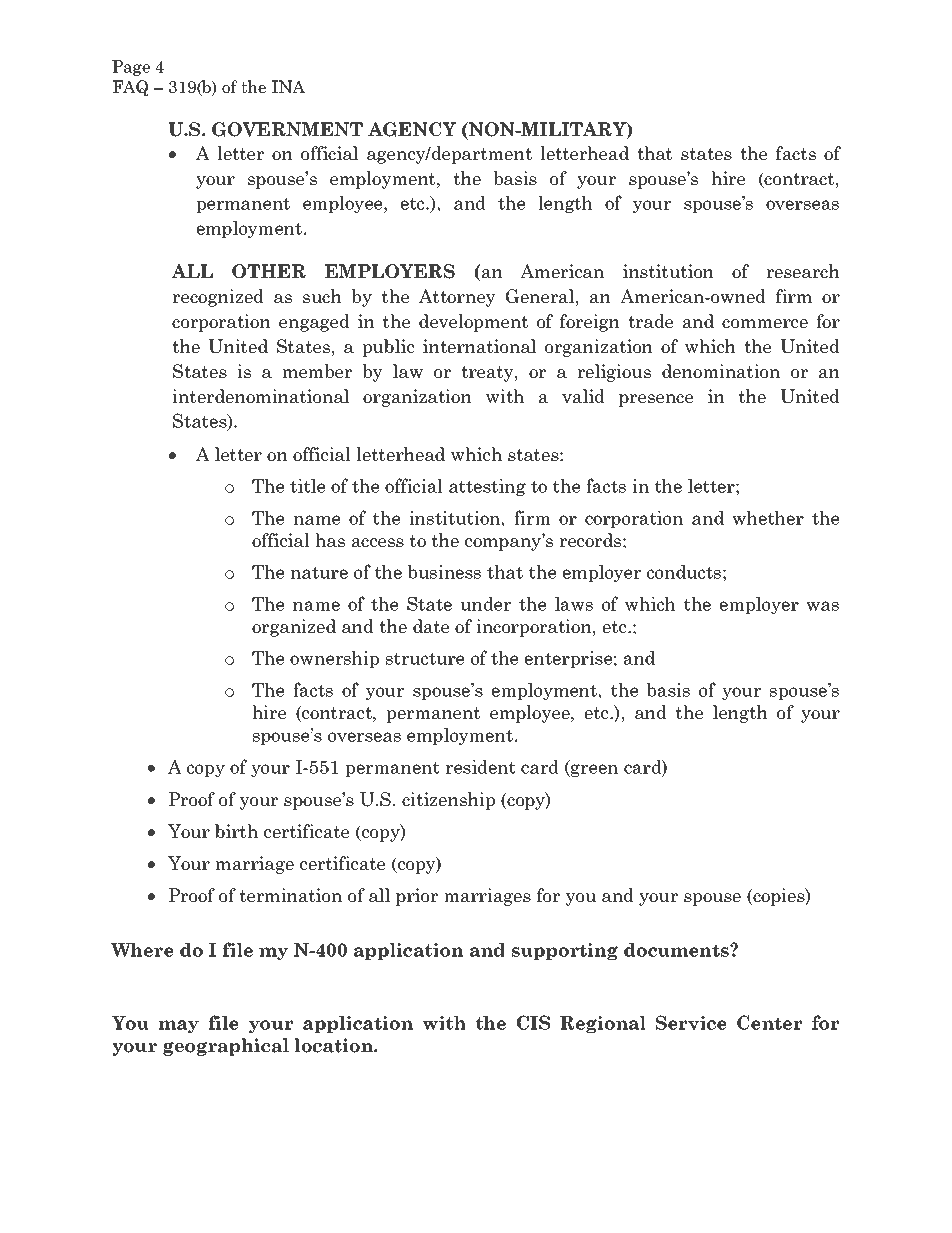 This screenshot has width=952, height=1233. I want to click on business, so click(444, 572).
